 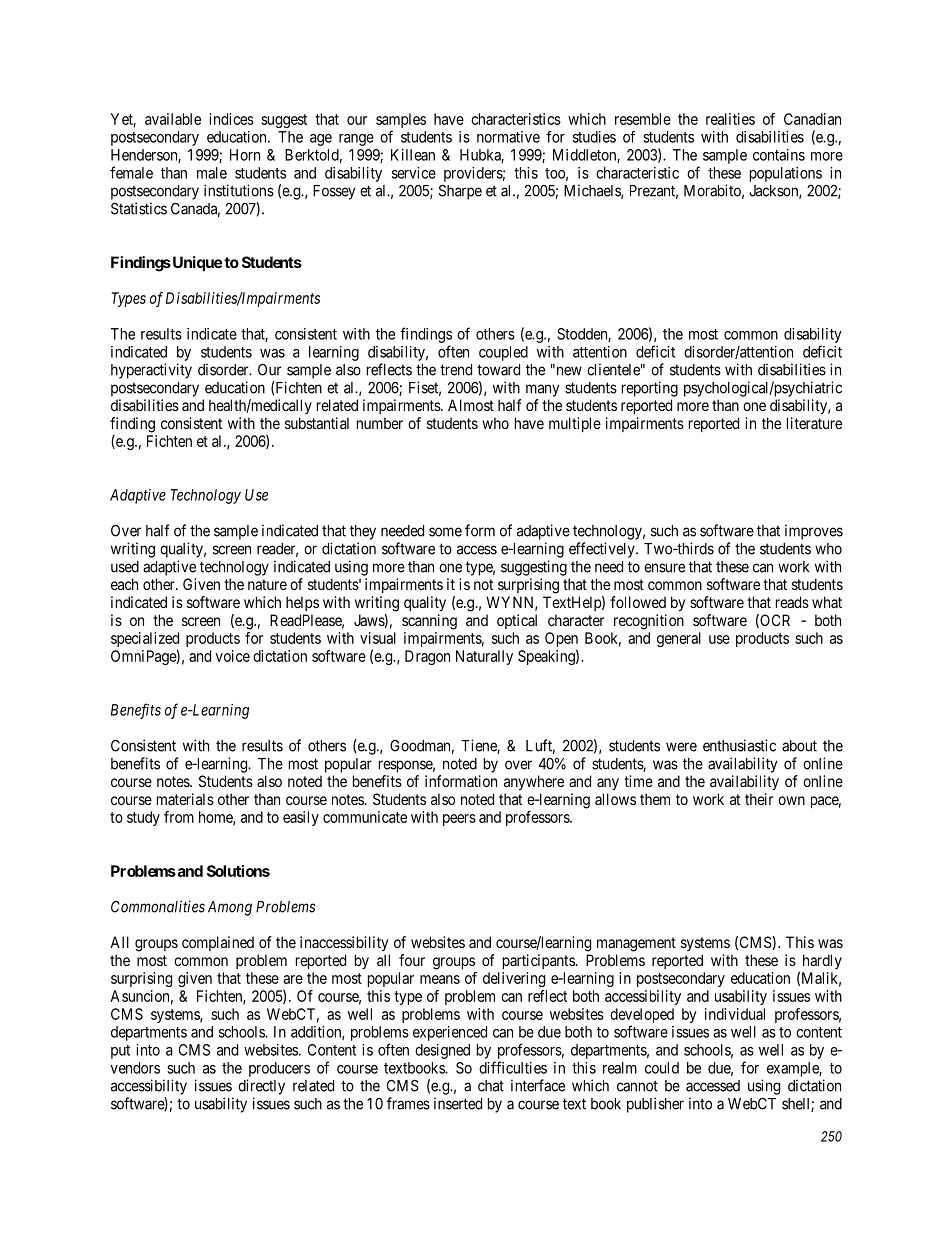 What do you see at coordinates (179, 817) in the screenshot?
I see `from` at bounding box center [179, 817].
